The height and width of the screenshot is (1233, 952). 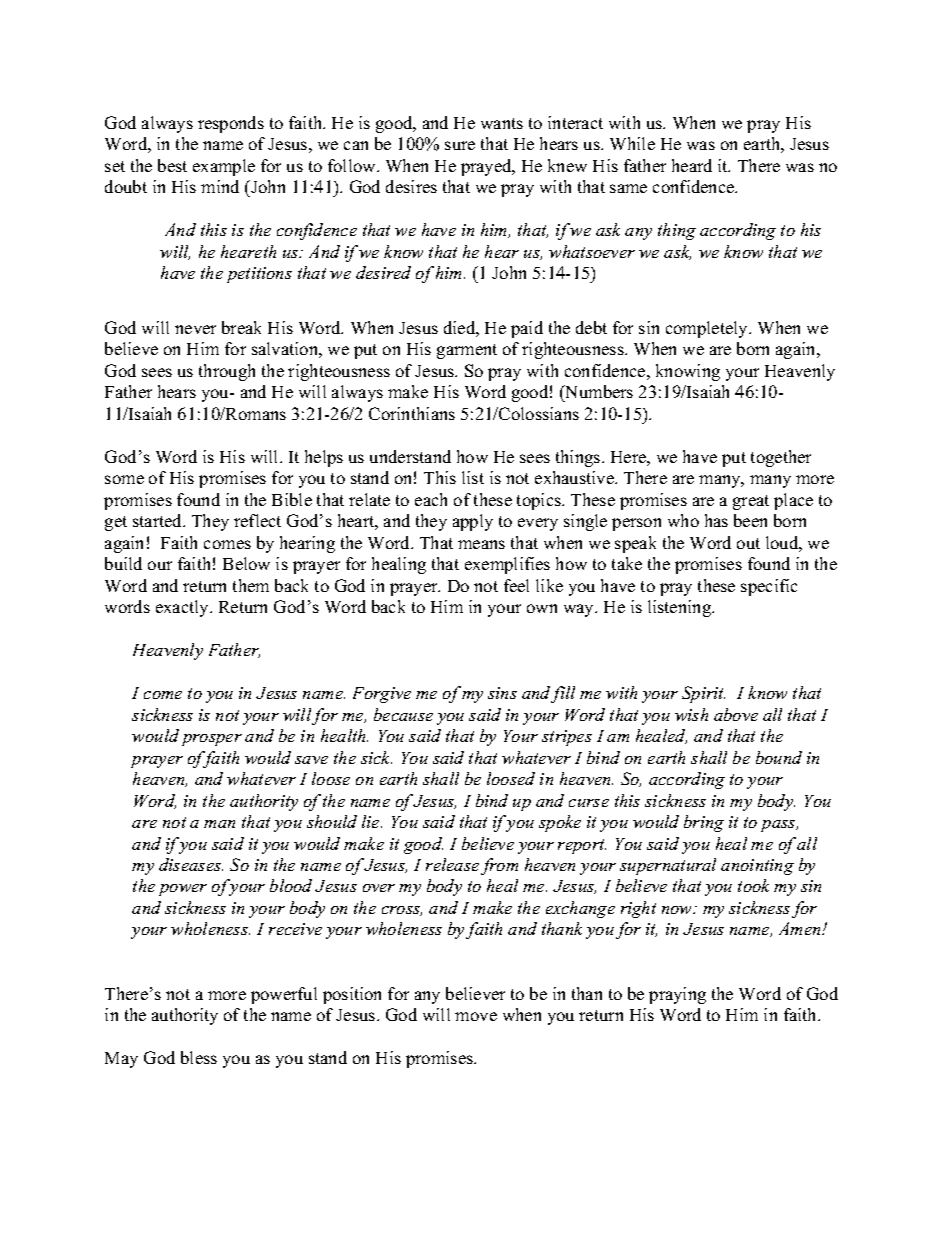 What do you see at coordinates (753, 885) in the screenshot?
I see `took` at bounding box center [753, 885].
